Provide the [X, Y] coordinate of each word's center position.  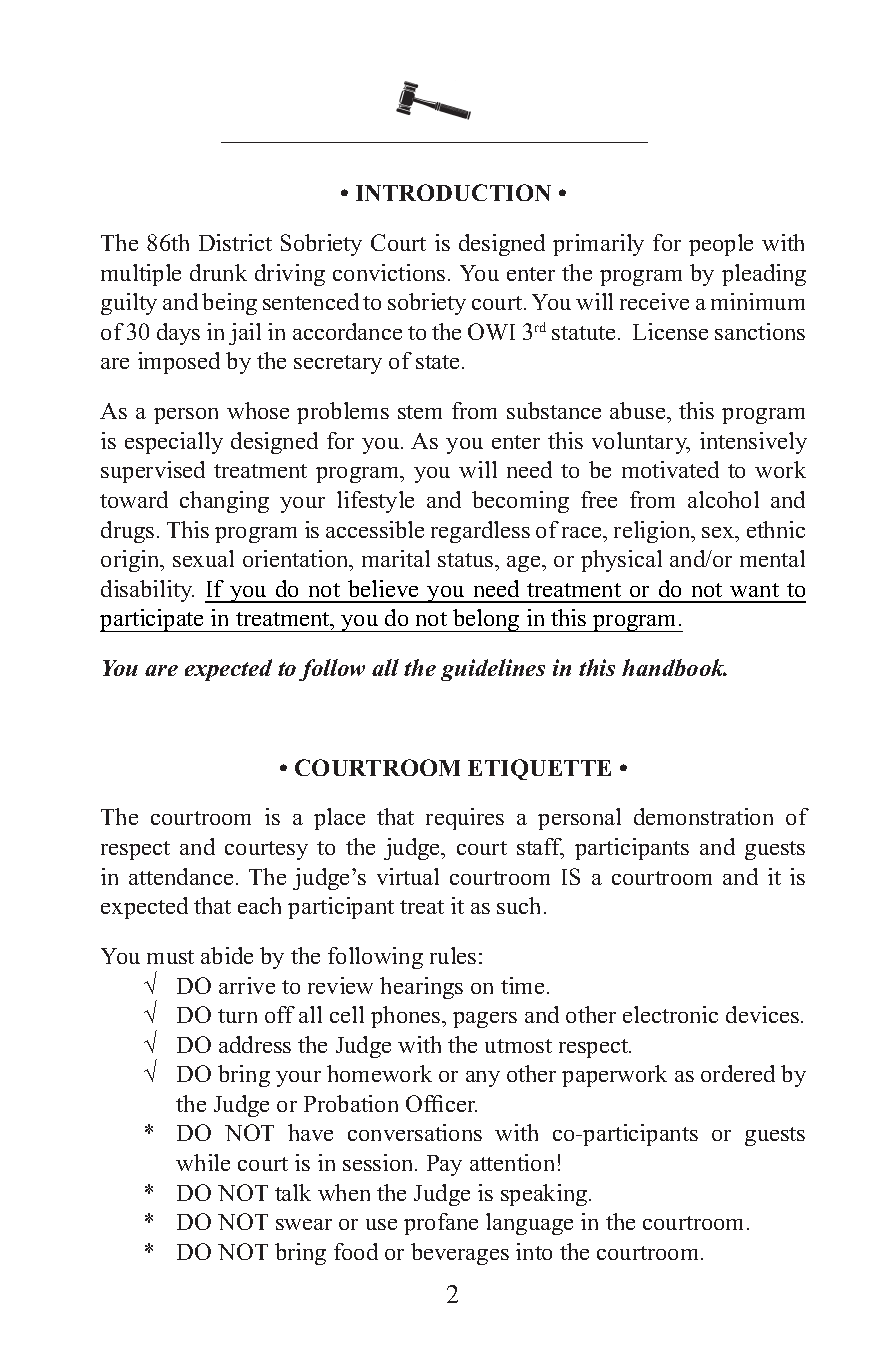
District [235, 242]
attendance [181, 876]
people [721, 245]
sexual [203, 558]
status [467, 560]
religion [653, 532]
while [203, 1162]
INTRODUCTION [453, 192]
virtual [408, 876]
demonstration [703, 816]
